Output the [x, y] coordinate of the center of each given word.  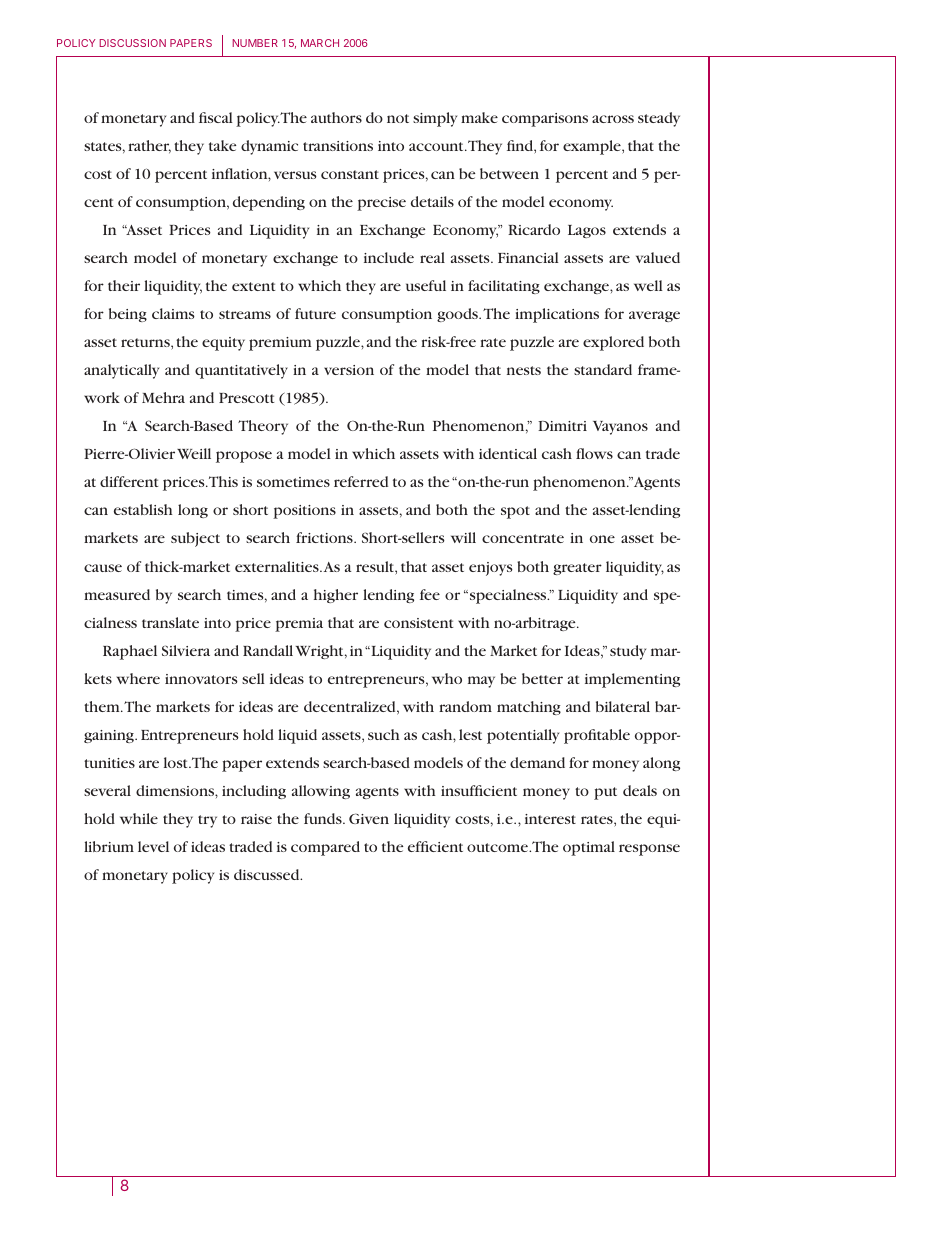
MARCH [320, 43]
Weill [194, 453]
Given [369, 818]
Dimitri [562, 426]
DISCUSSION [132, 43]
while [139, 818]
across [613, 119]
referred [361, 481]
